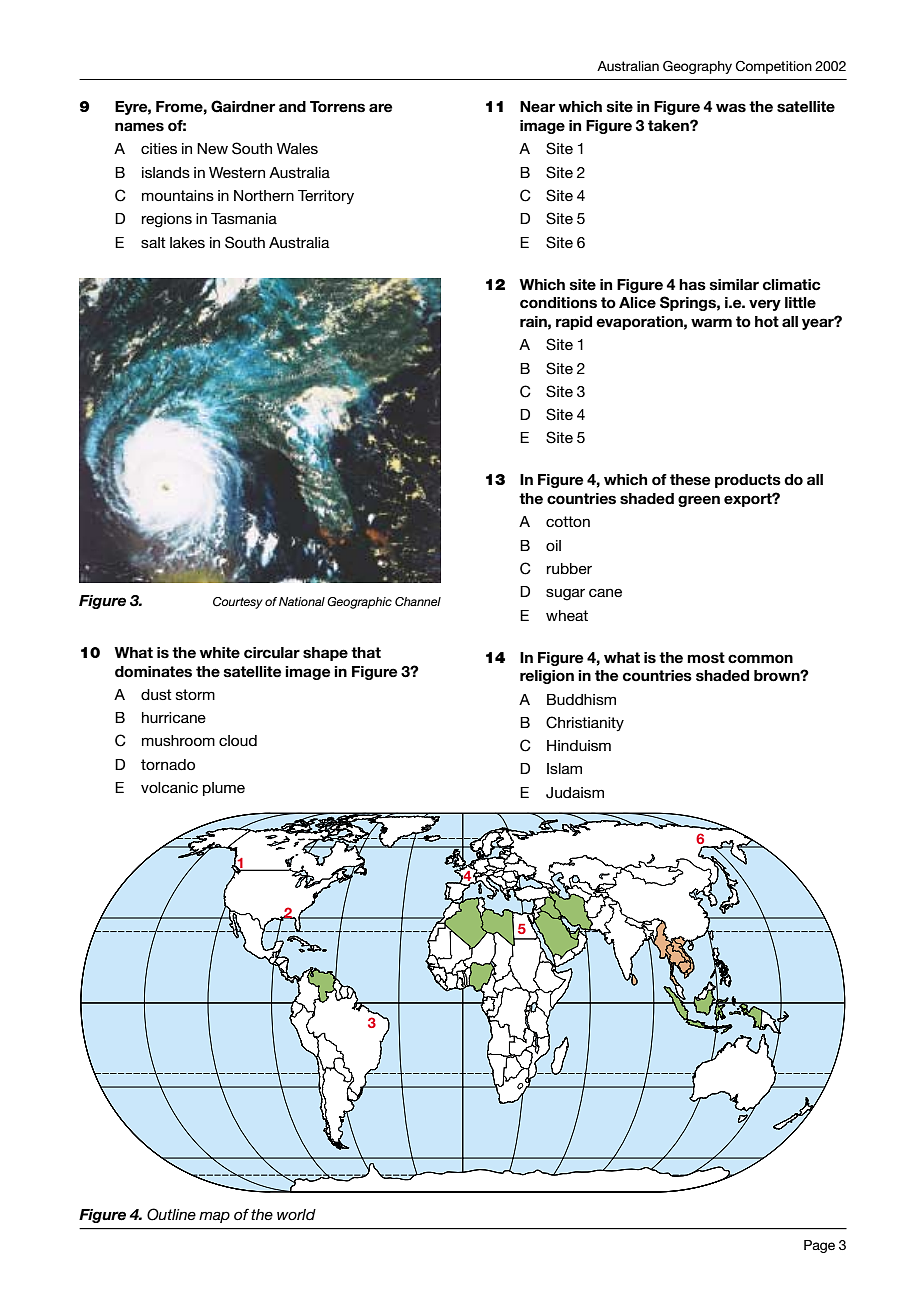 This page has width=924, height=1307. What do you see at coordinates (564, 768) in the page?
I see `Islam` at bounding box center [564, 768].
